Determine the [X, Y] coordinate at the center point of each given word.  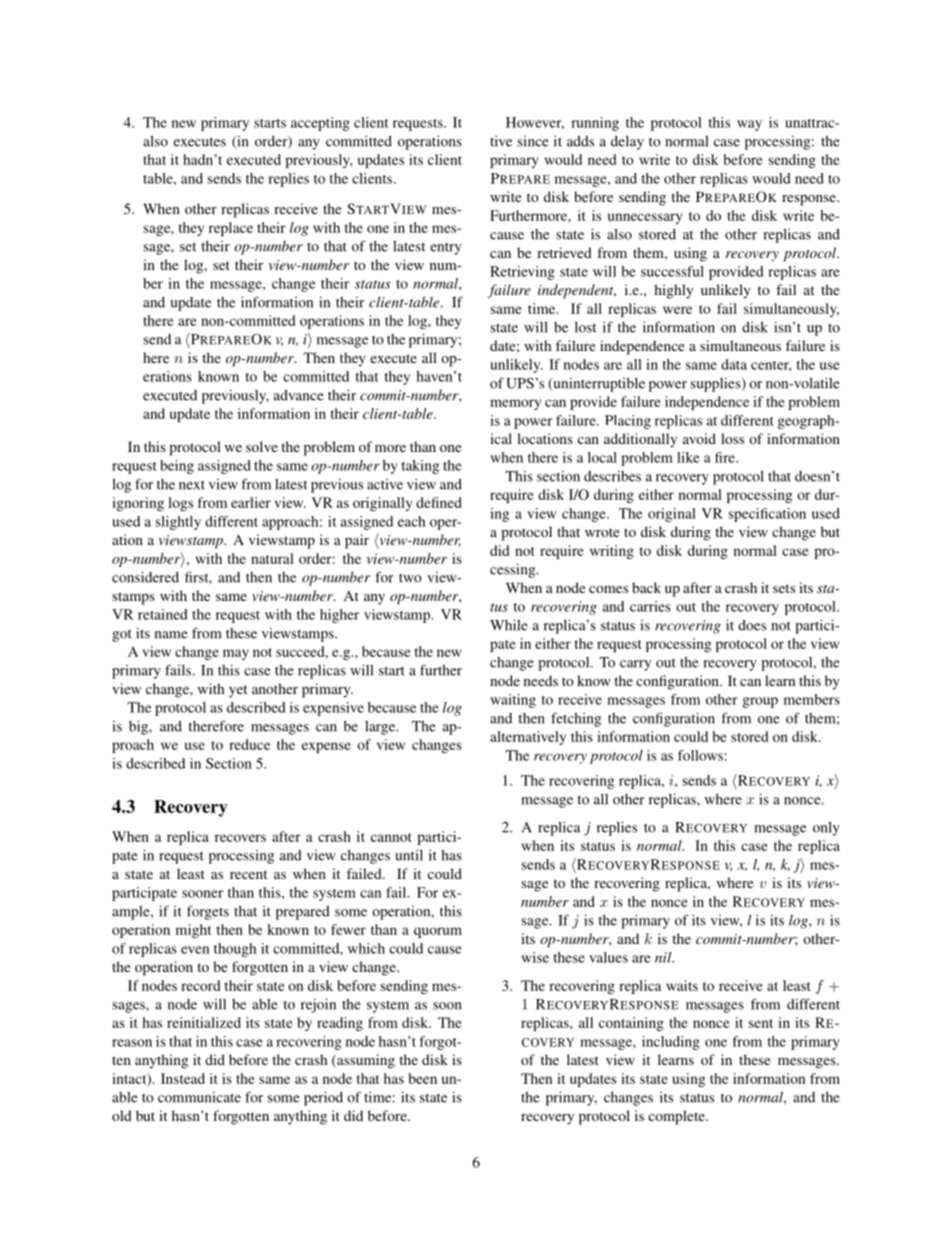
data [734, 364]
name [171, 635]
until [409, 855]
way [749, 125]
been [423, 1078]
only [826, 828]
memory [515, 404]
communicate [199, 1097]
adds [580, 141]
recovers [240, 838]
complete [677, 1117]
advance [299, 395]
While [509, 625]
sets [784, 588]
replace [231, 229]
